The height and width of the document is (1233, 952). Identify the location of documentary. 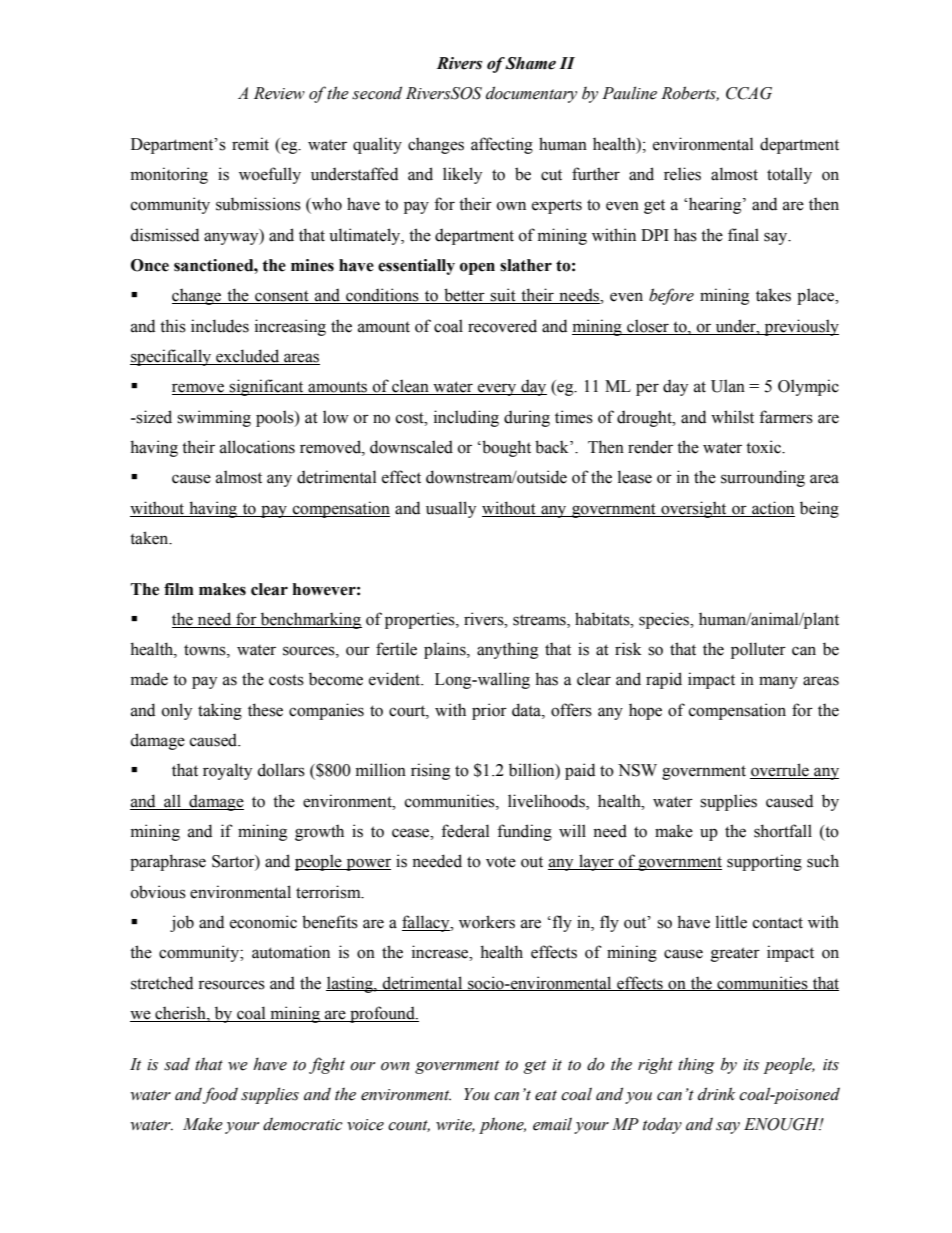
(531, 94).
